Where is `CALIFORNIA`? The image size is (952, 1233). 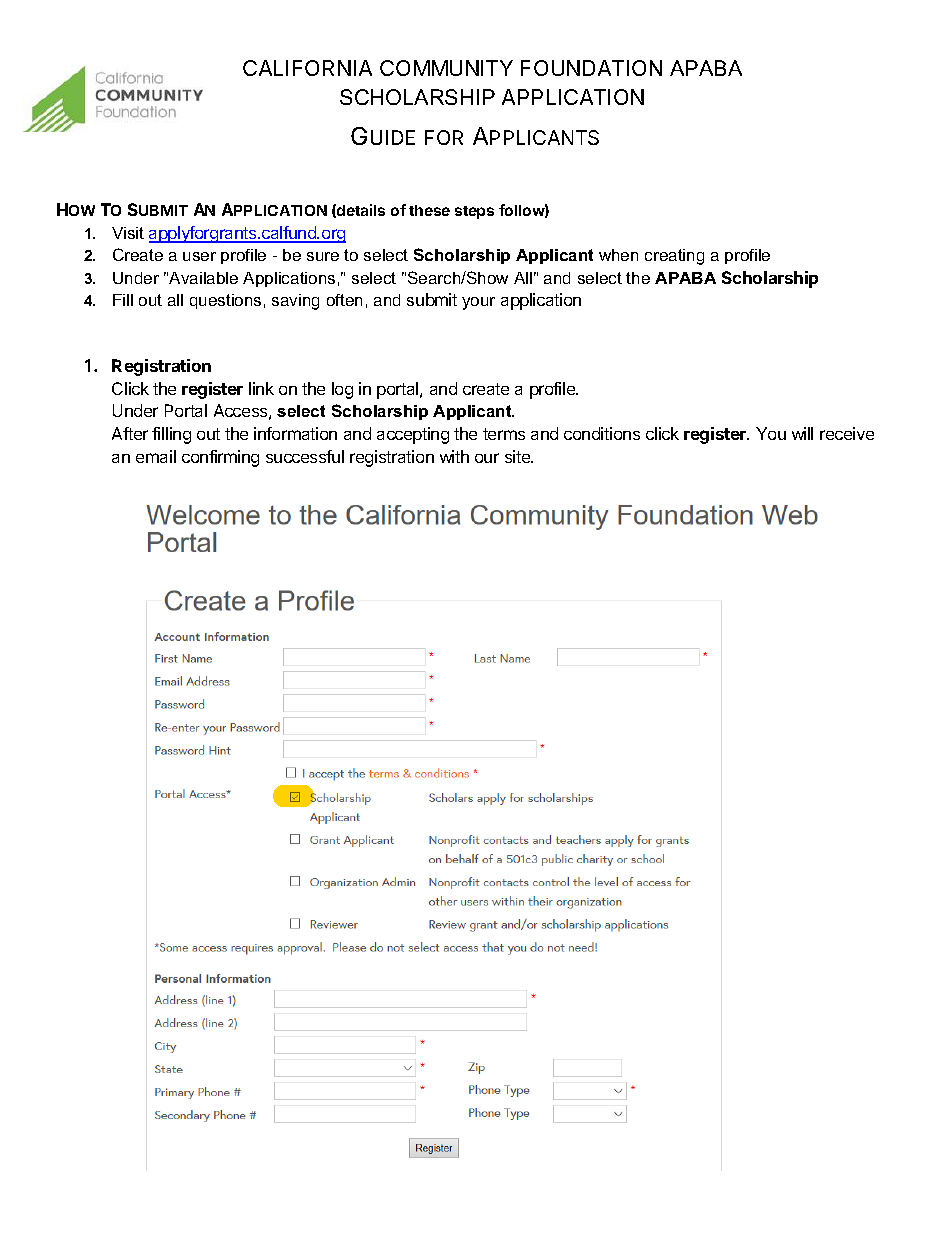 CALIFORNIA is located at coordinates (307, 68).
